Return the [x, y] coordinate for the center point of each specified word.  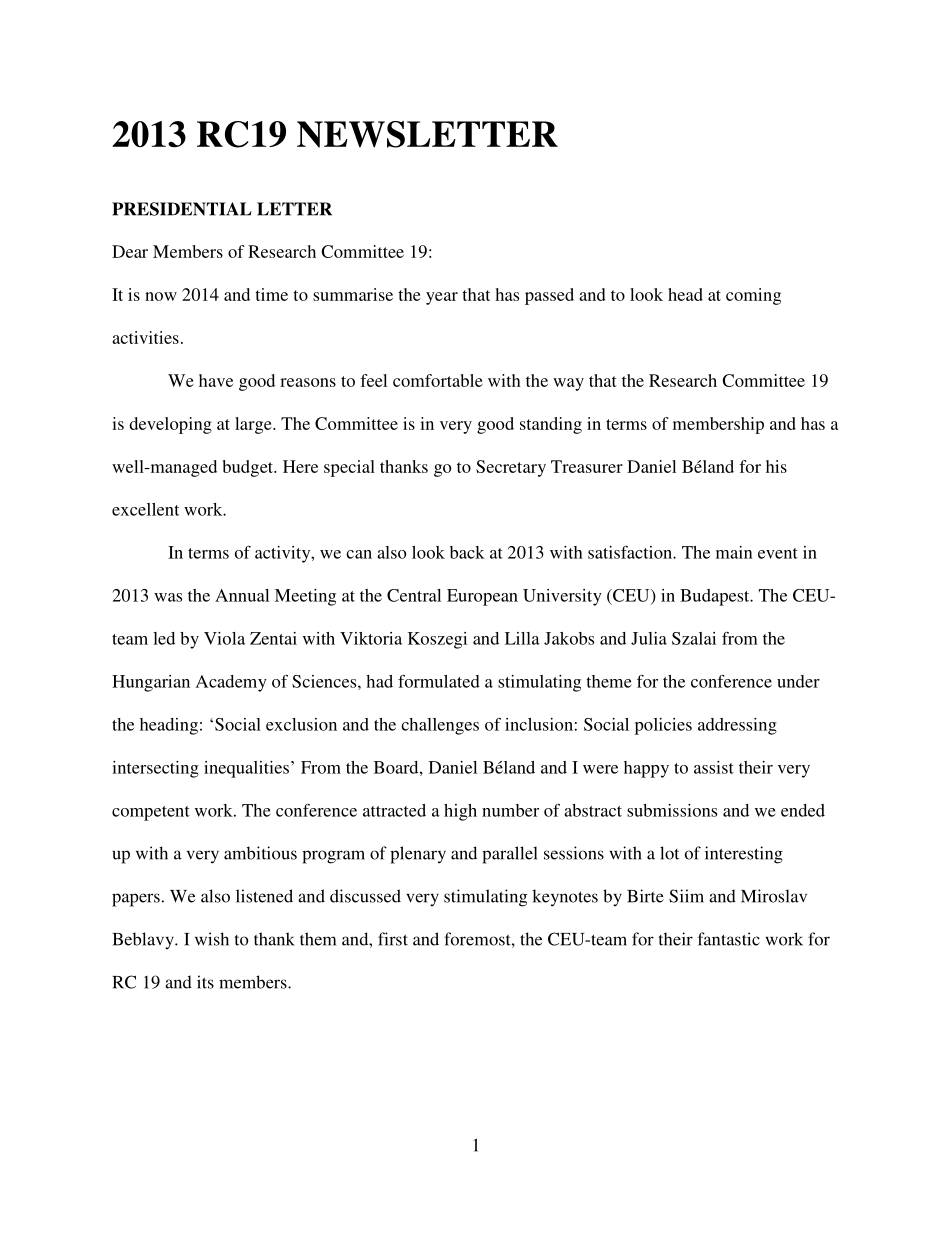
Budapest [716, 597]
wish [212, 939]
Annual [242, 595]
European [482, 597]
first [393, 939]
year [442, 298]
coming [753, 296]
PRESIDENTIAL [182, 209]
